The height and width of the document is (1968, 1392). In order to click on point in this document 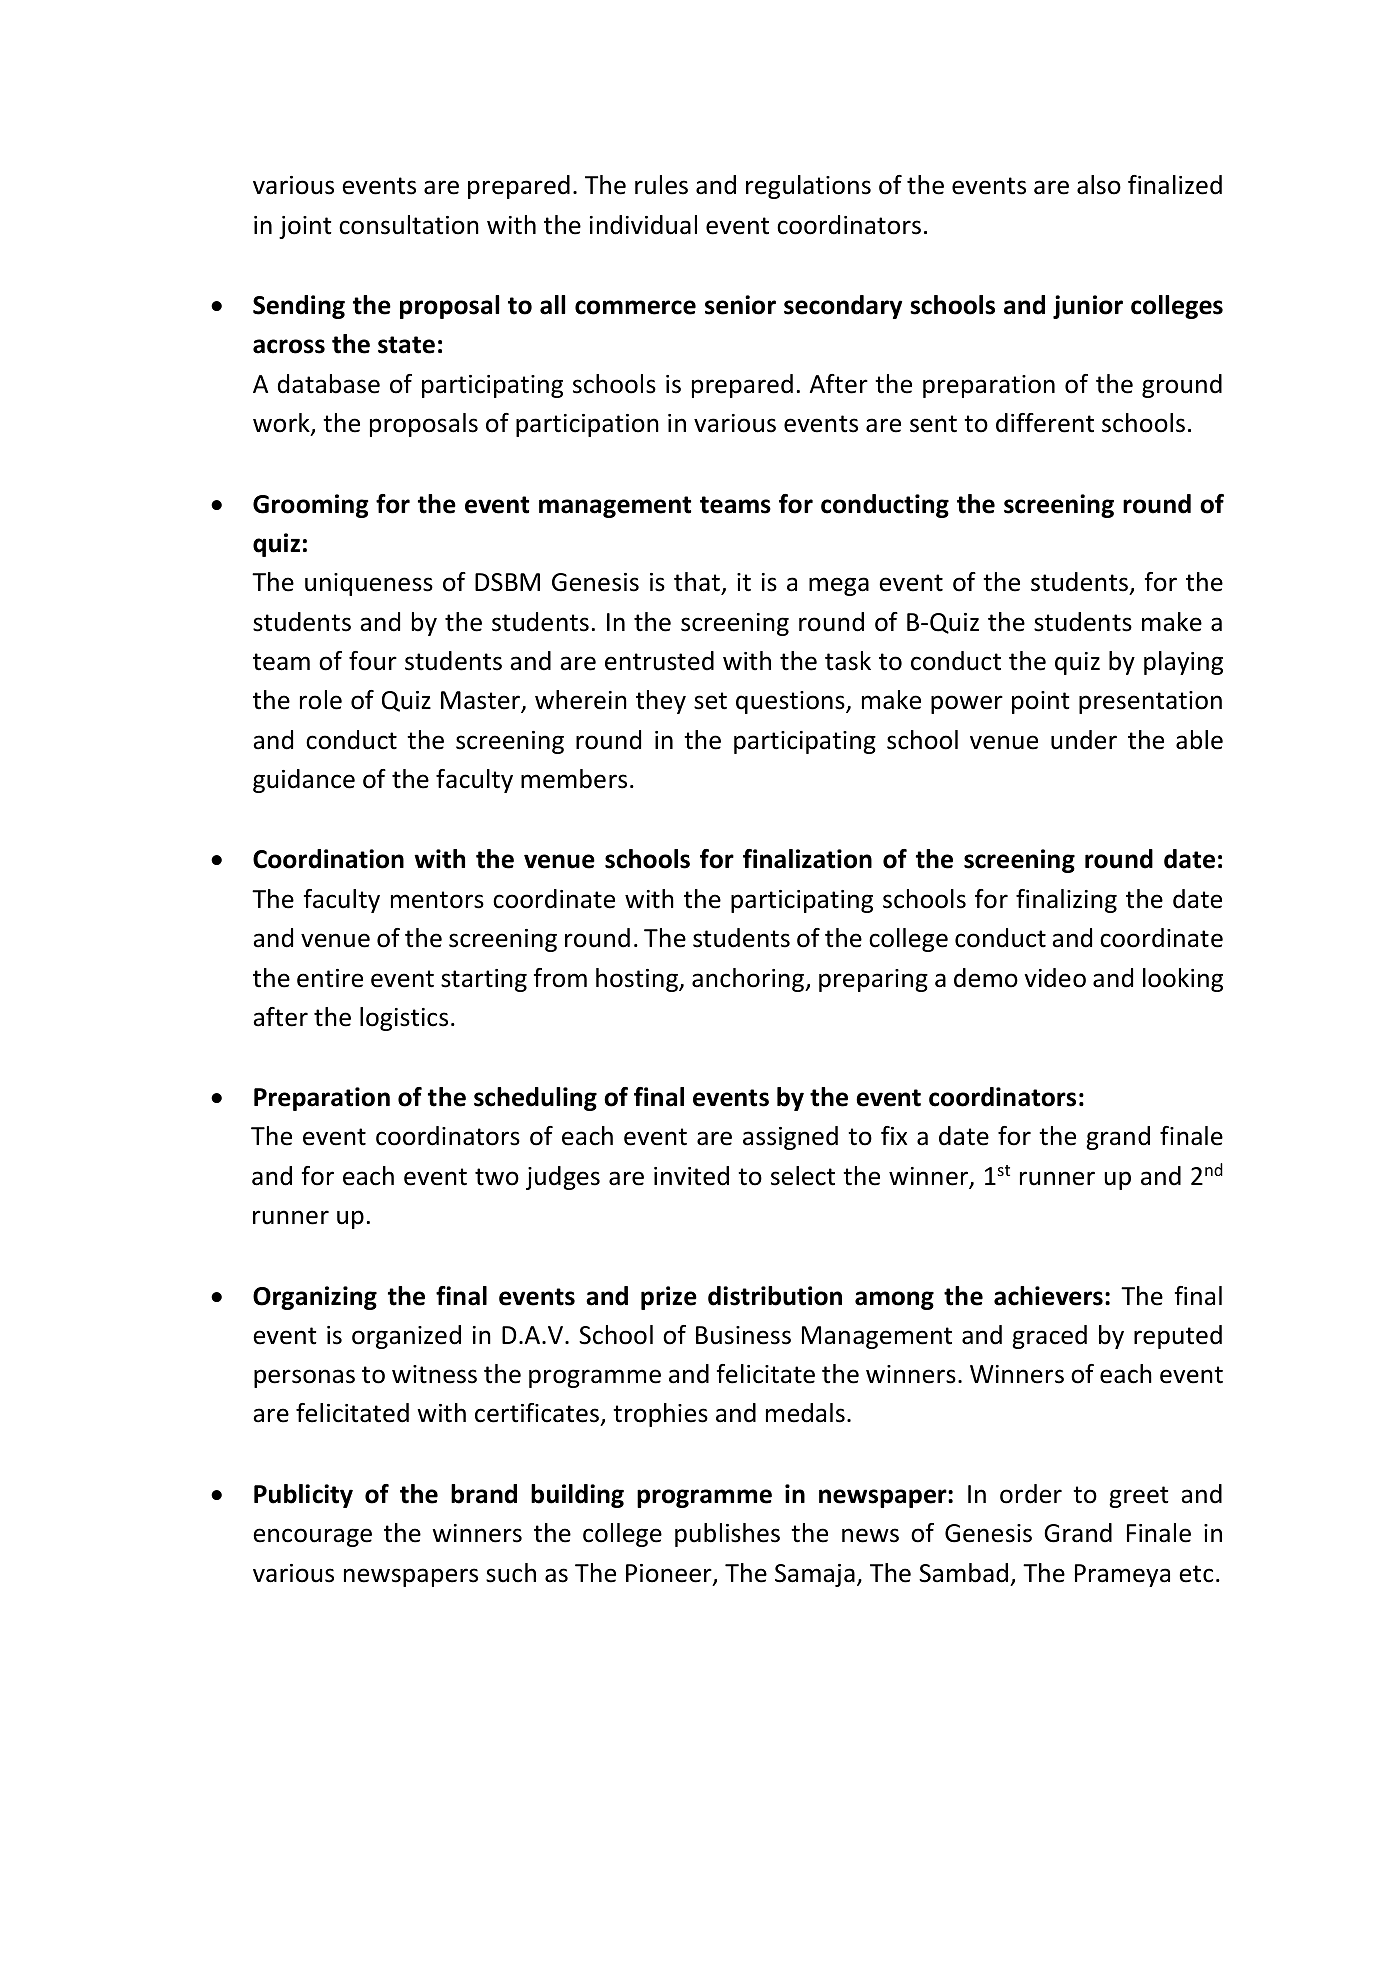, I will do `click(1041, 702)`.
